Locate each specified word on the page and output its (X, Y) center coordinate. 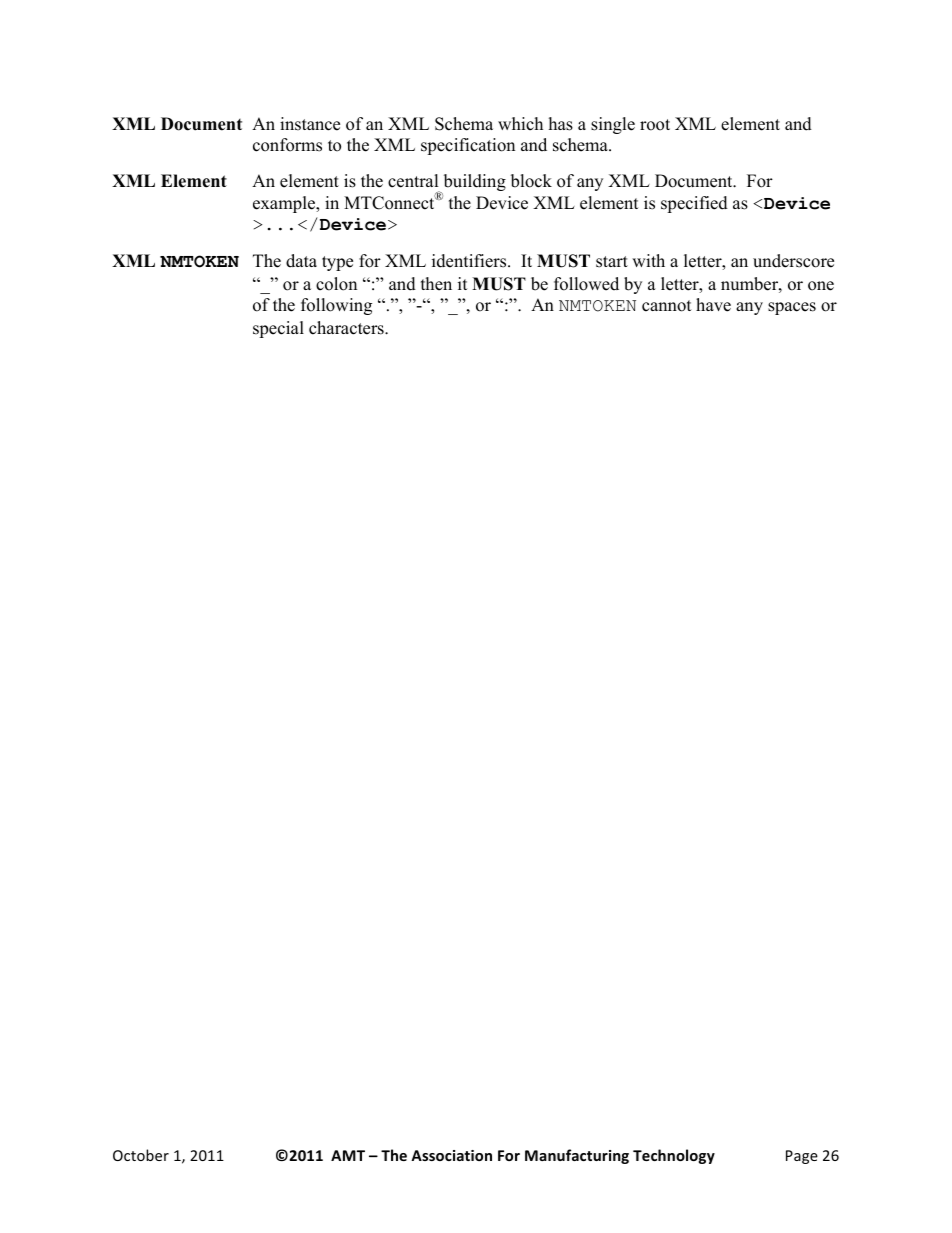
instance (310, 124)
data (301, 261)
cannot (667, 306)
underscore (793, 261)
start (612, 262)
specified (694, 204)
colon (336, 284)
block (531, 181)
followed (586, 284)
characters (347, 328)
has (561, 124)
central (413, 181)
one (821, 286)
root (655, 125)
